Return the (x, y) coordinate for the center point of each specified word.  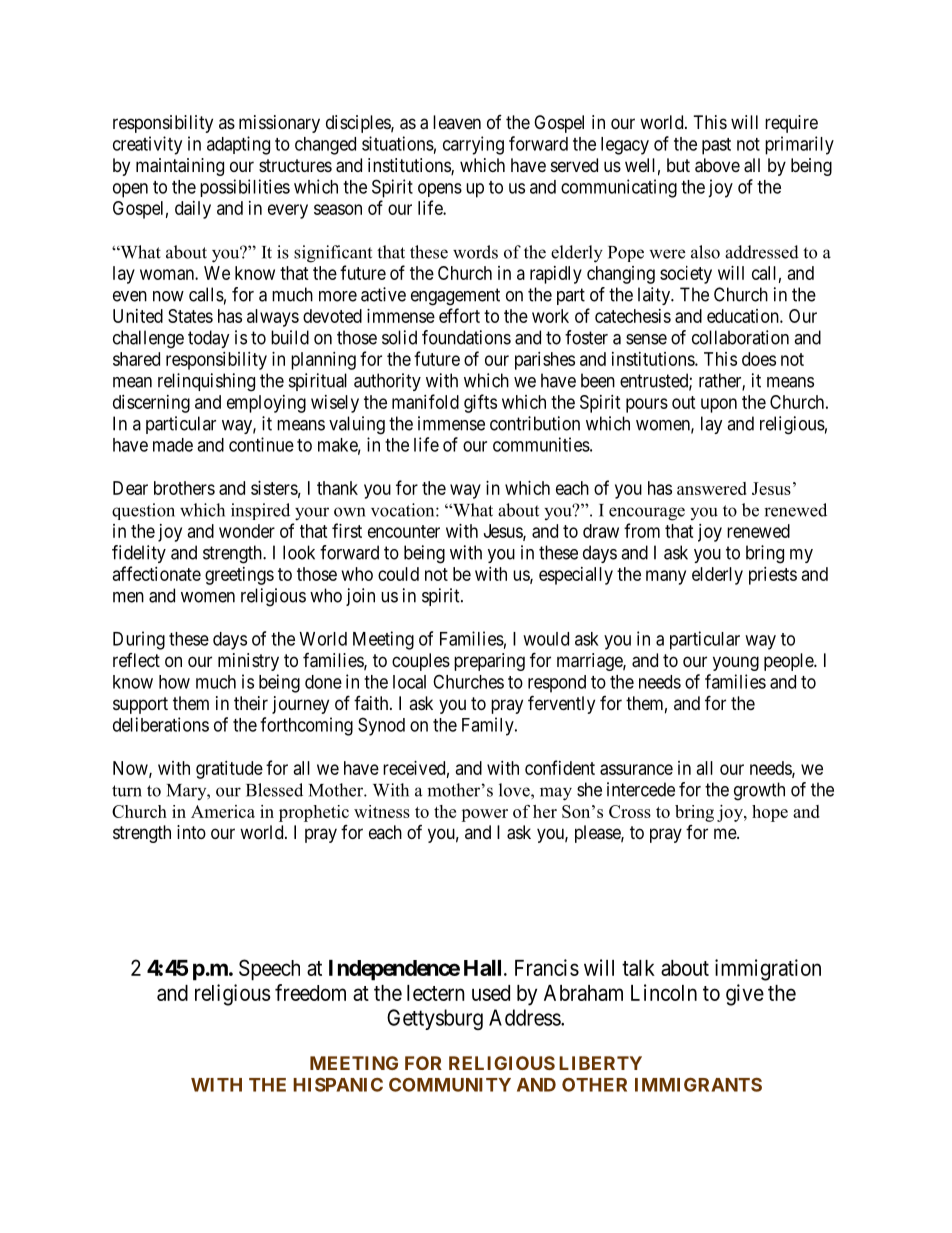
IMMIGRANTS (698, 1085)
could (398, 574)
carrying (473, 145)
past (716, 146)
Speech (269, 970)
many (666, 577)
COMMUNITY (450, 1085)
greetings (239, 576)
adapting (238, 145)
